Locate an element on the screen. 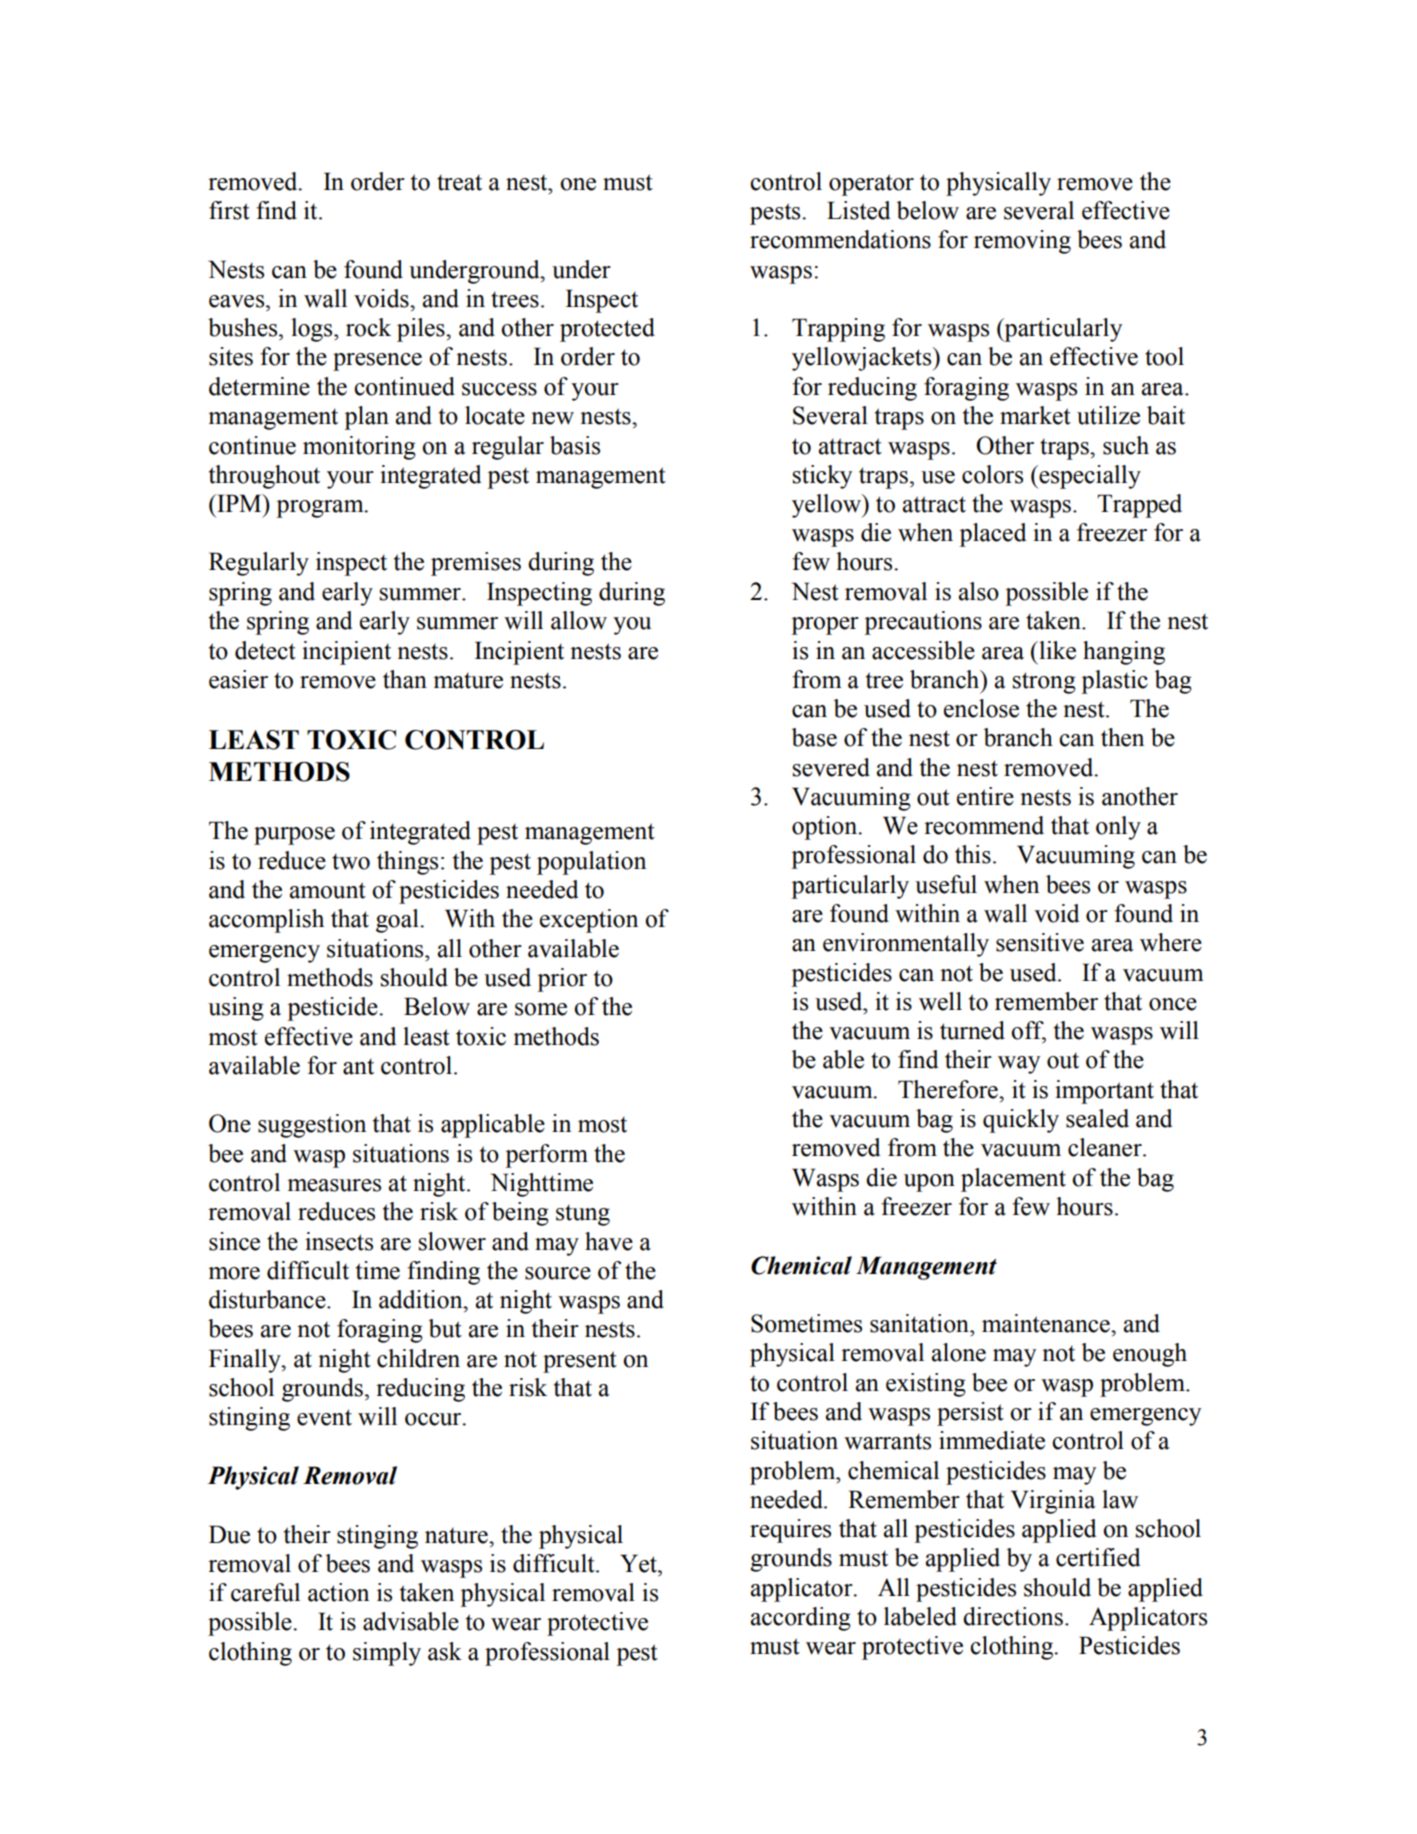  children is located at coordinates (418, 1358).
